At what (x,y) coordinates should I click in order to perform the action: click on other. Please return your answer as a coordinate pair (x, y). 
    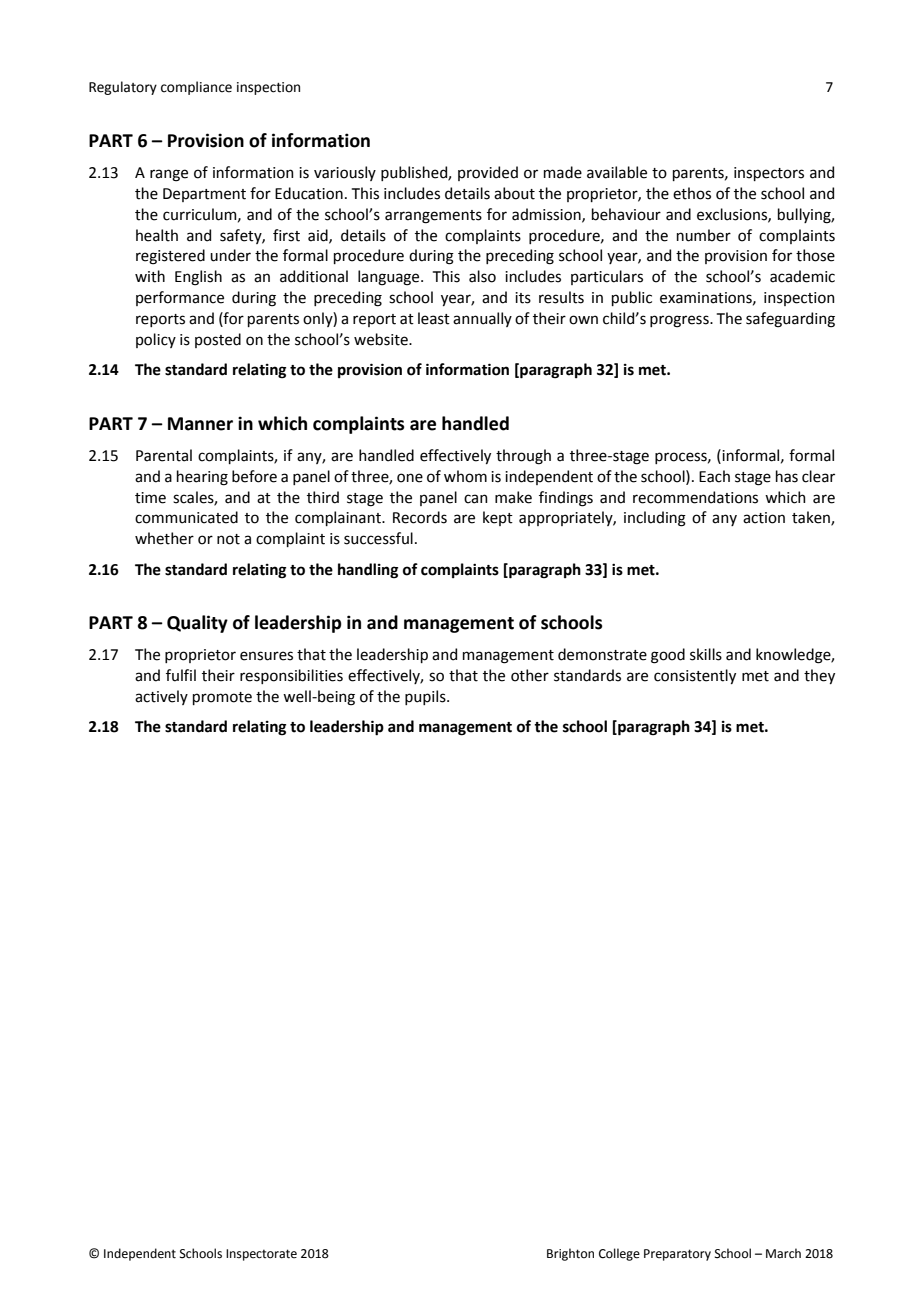
    Looking at the image, I should click on (530, 675).
